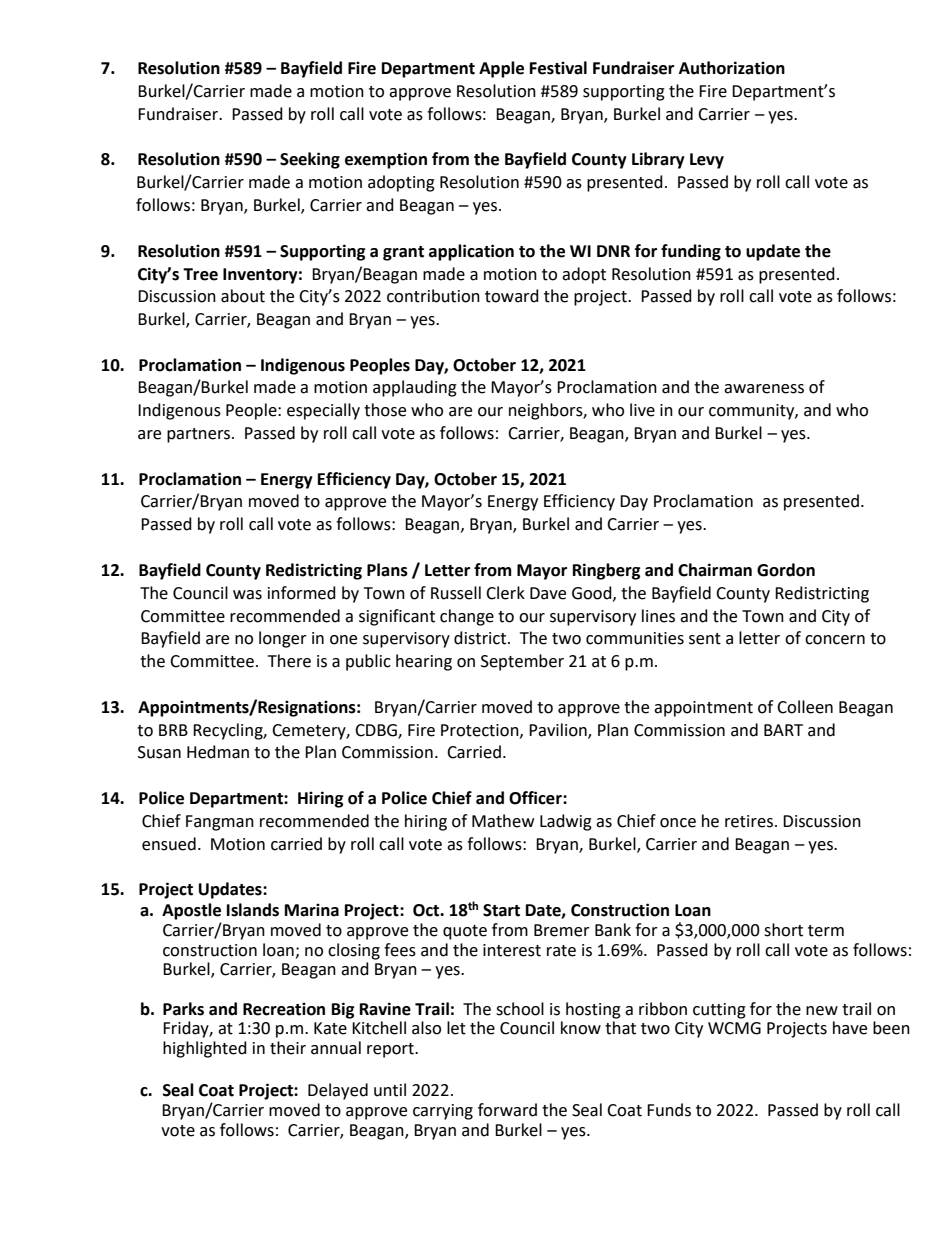 The height and width of the screenshot is (1233, 952). Describe the element at coordinates (505, 593) in the screenshot. I see `Clerk` at that location.
